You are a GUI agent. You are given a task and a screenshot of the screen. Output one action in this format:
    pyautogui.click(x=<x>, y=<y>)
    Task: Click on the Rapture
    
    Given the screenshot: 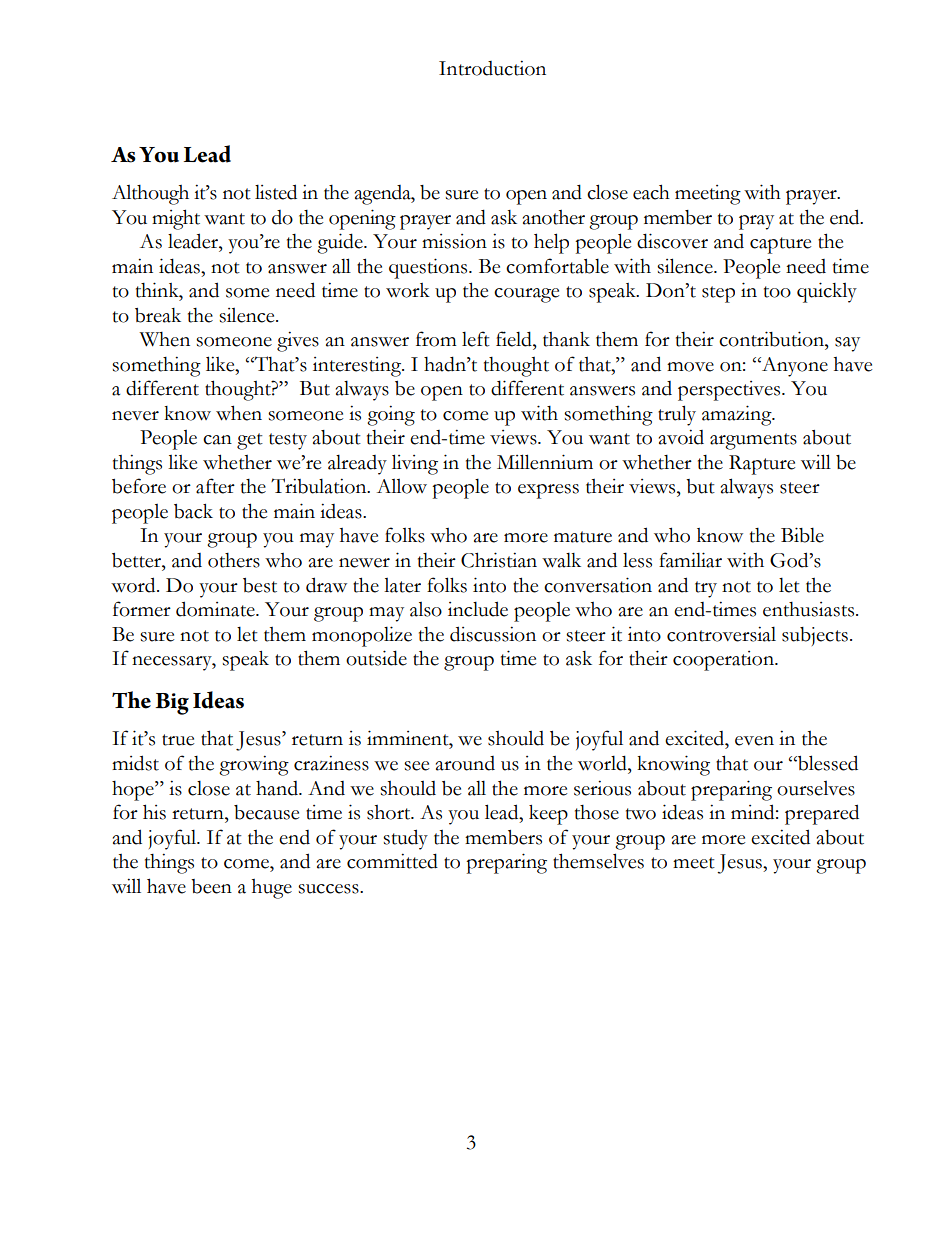 What is the action you would take?
    pyautogui.click(x=762, y=465)
